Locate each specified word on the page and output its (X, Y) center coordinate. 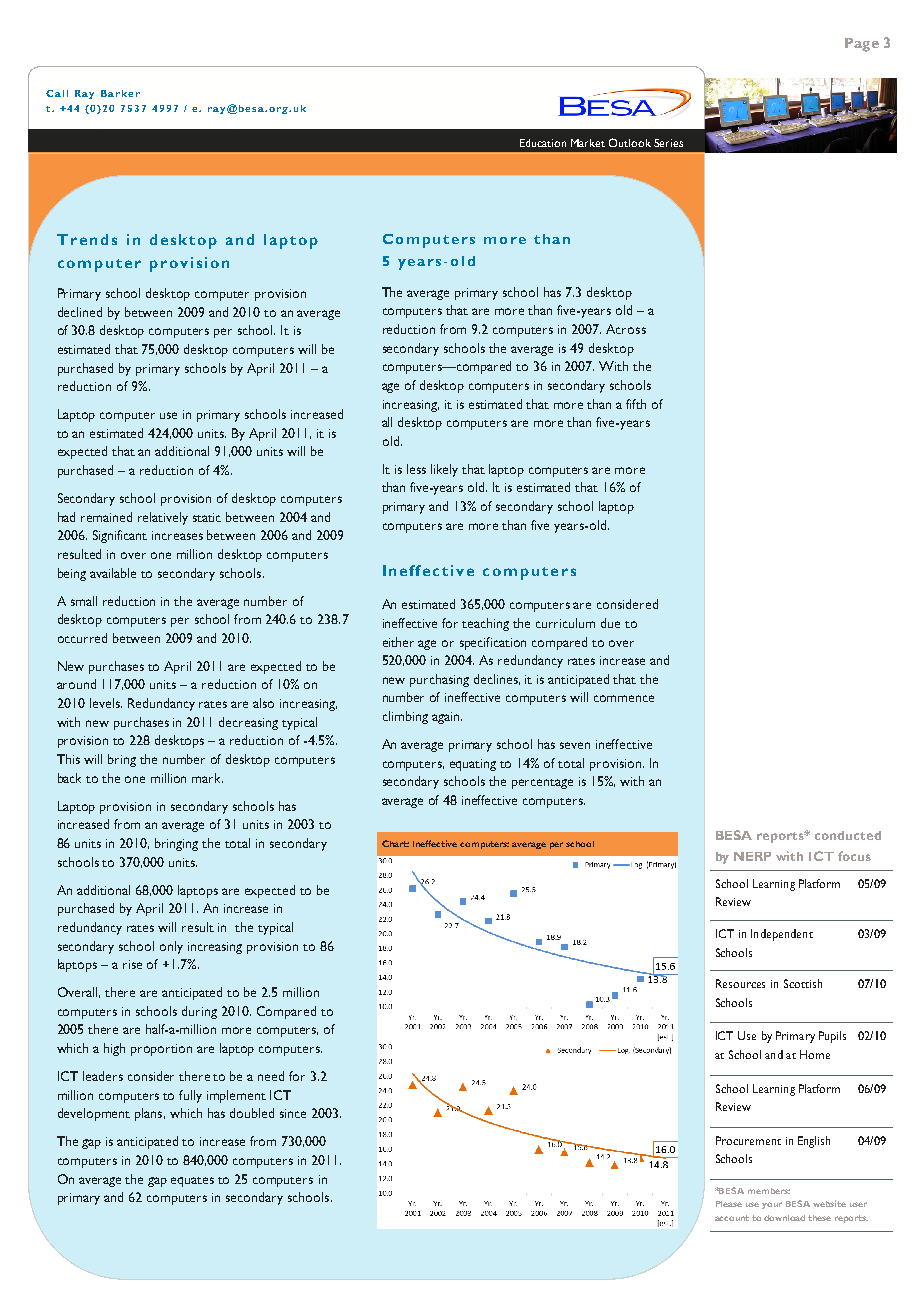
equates (192, 1182)
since (293, 1113)
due (610, 623)
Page (862, 45)
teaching (485, 624)
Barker (120, 93)
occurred (82, 638)
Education (543, 143)
